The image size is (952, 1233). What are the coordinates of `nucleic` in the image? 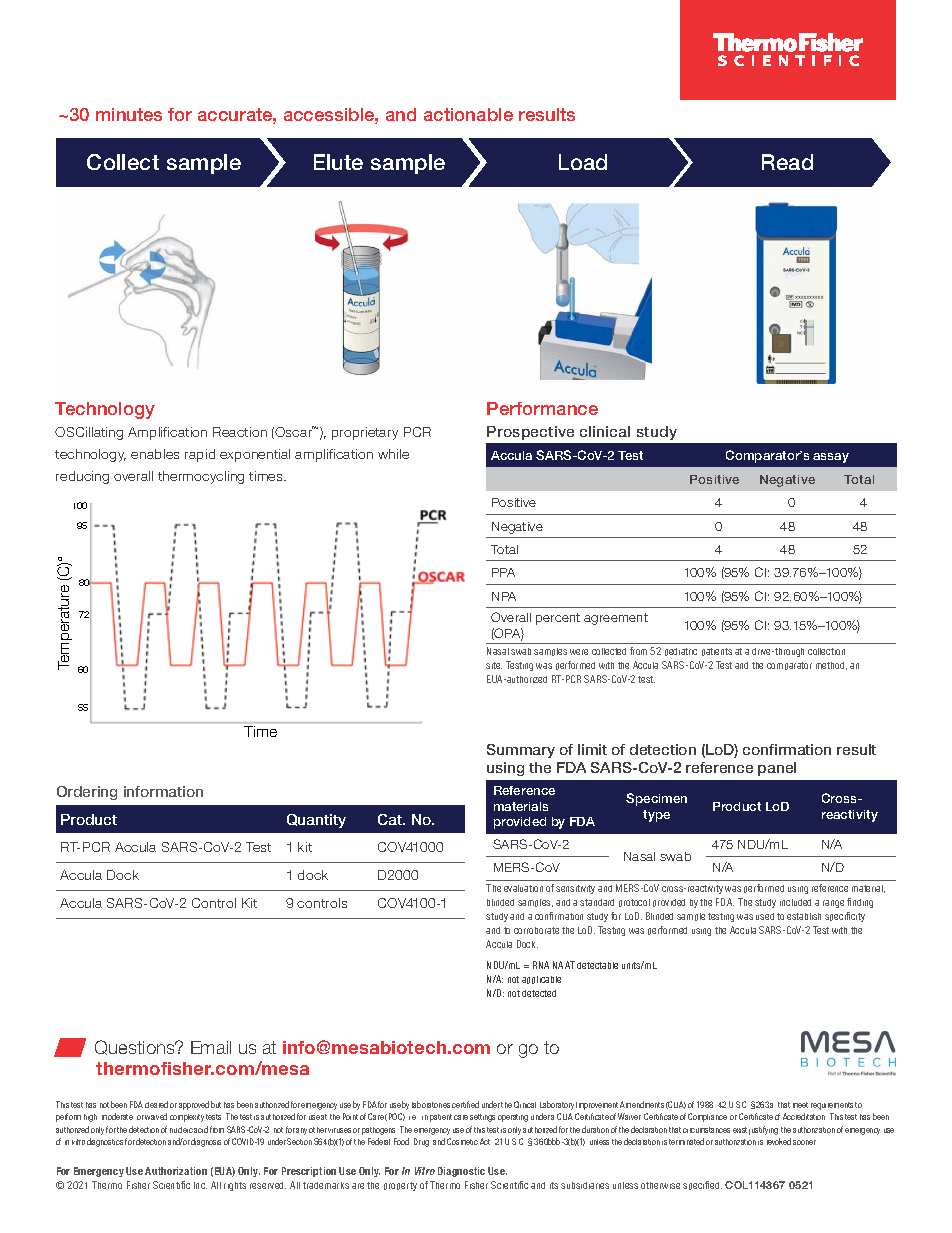 It's located at (181, 1130).
